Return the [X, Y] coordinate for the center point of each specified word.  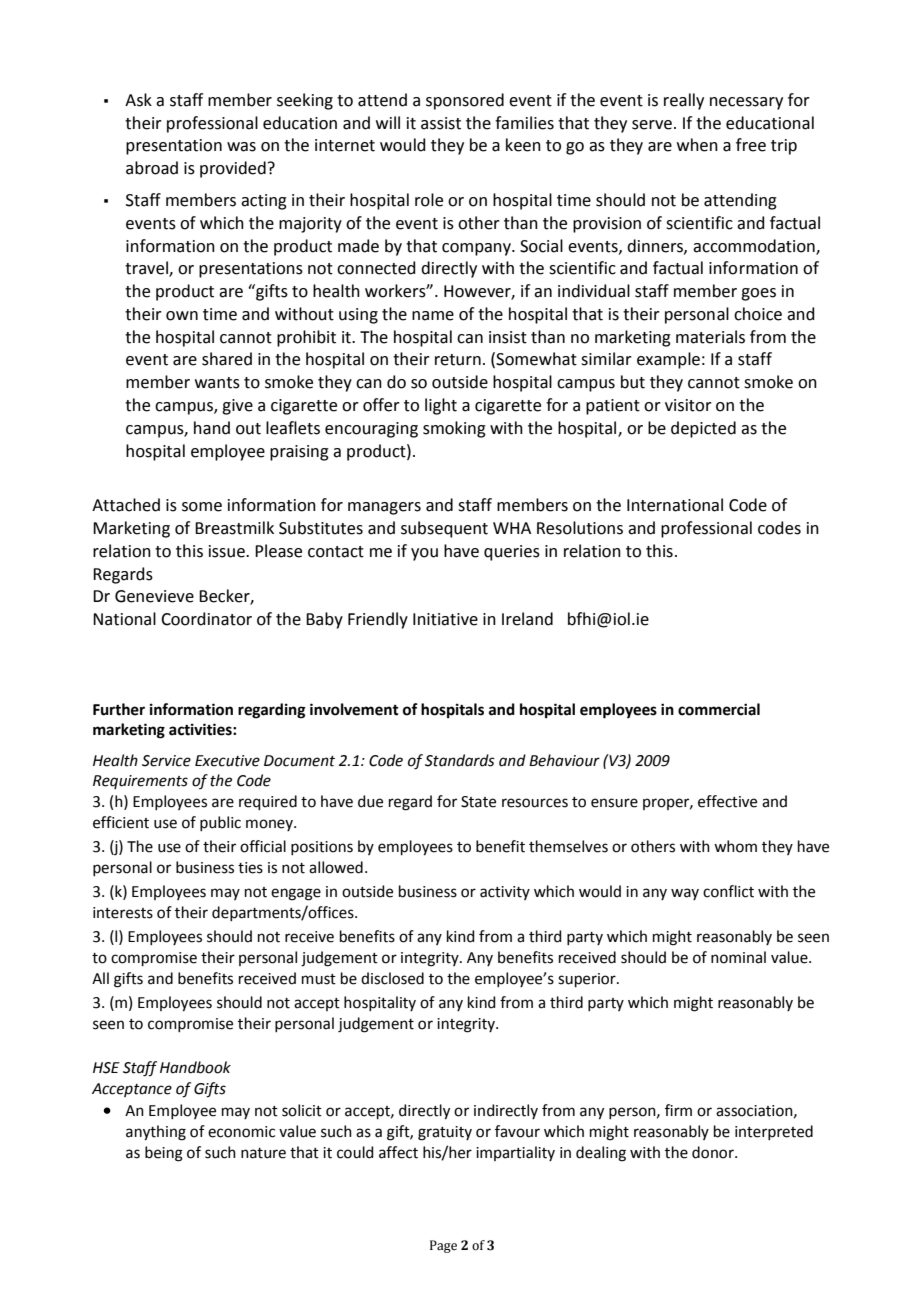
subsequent [444, 529]
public [220, 823]
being [164, 1154]
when [697, 145]
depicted [703, 429]
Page [443, 1246]
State [478, 802]
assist [441, 123]
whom [735, 846]
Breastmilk [234, 528]
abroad [152, 168]
